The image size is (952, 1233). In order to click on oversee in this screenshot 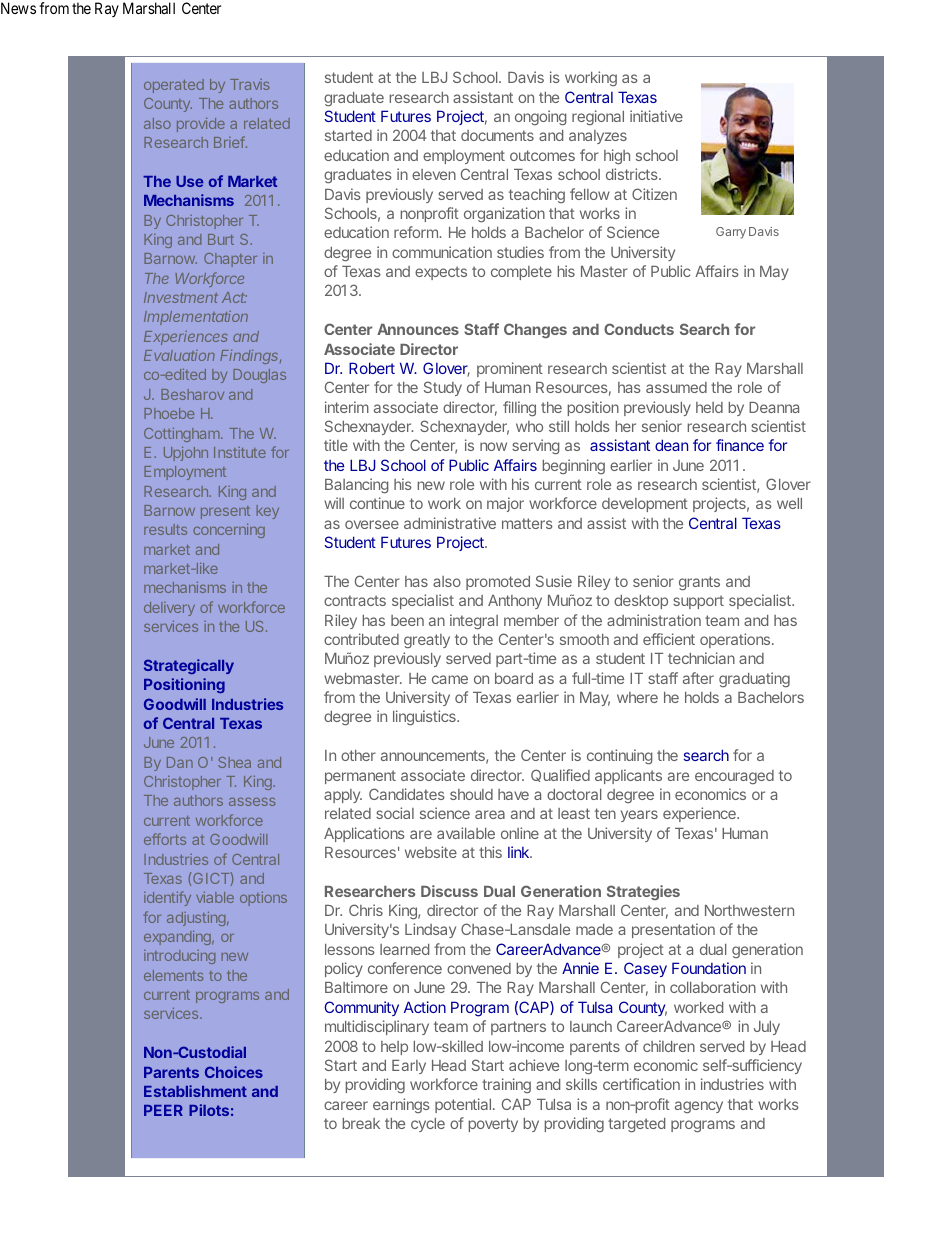, I will do `click(372, 524)`.
